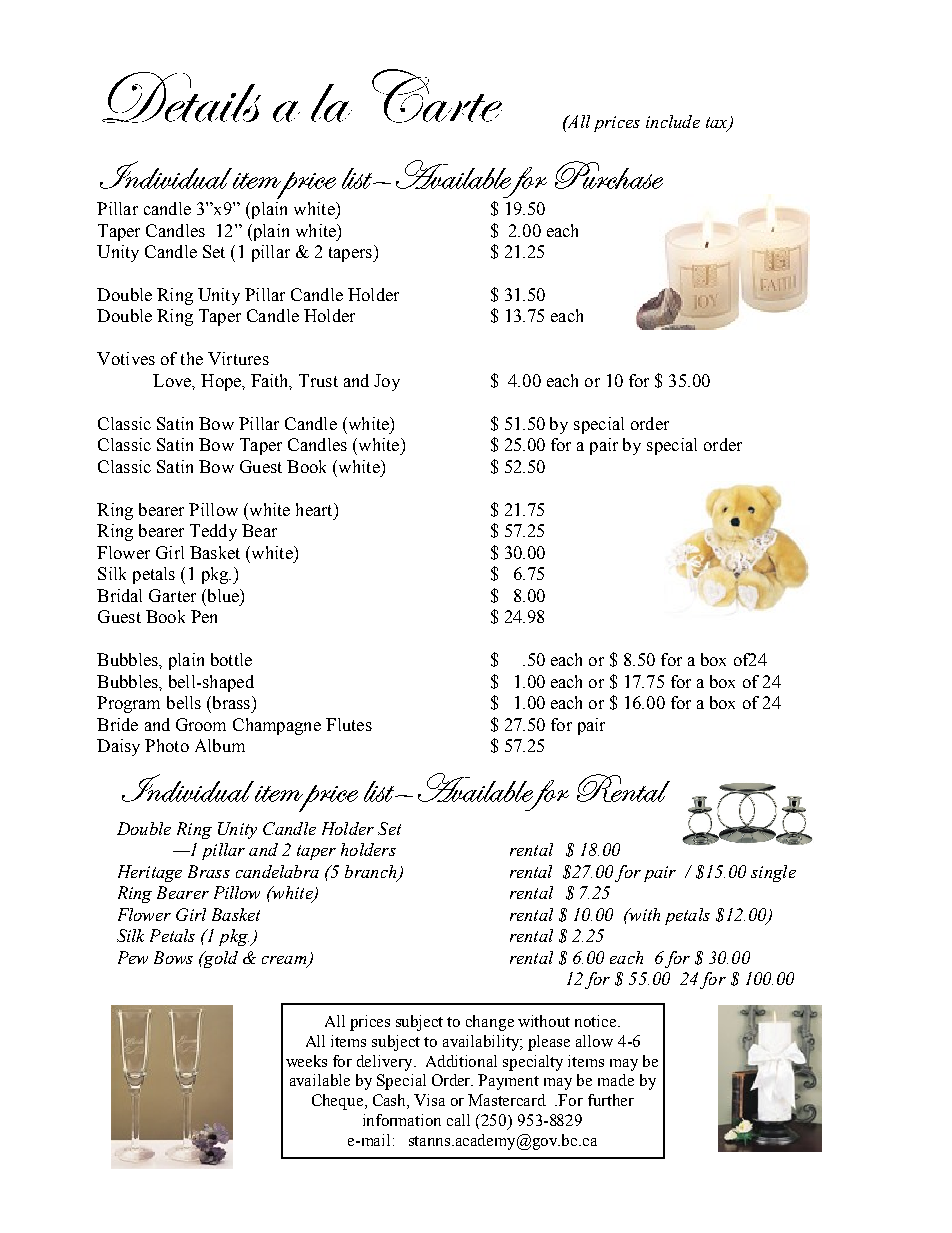 The image size is (952, 1233). What do you see at coordinates (222, 382) in the screenshot?
I see `Hope` at bounding box center [222, 382].
